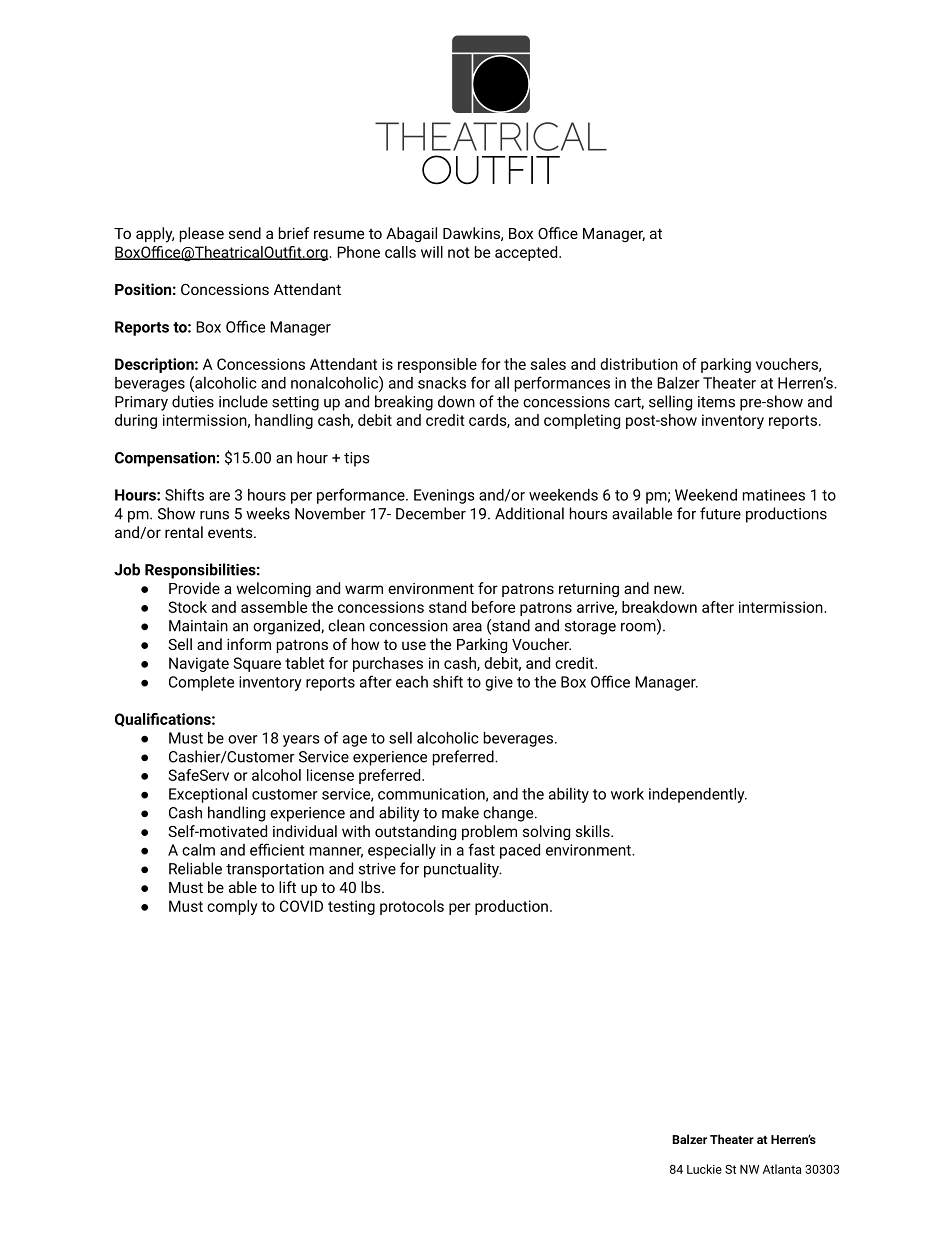 Image resolution: width=952 pixels, height=1233 pixels. I want to click on protocols, so click(412, 907).
